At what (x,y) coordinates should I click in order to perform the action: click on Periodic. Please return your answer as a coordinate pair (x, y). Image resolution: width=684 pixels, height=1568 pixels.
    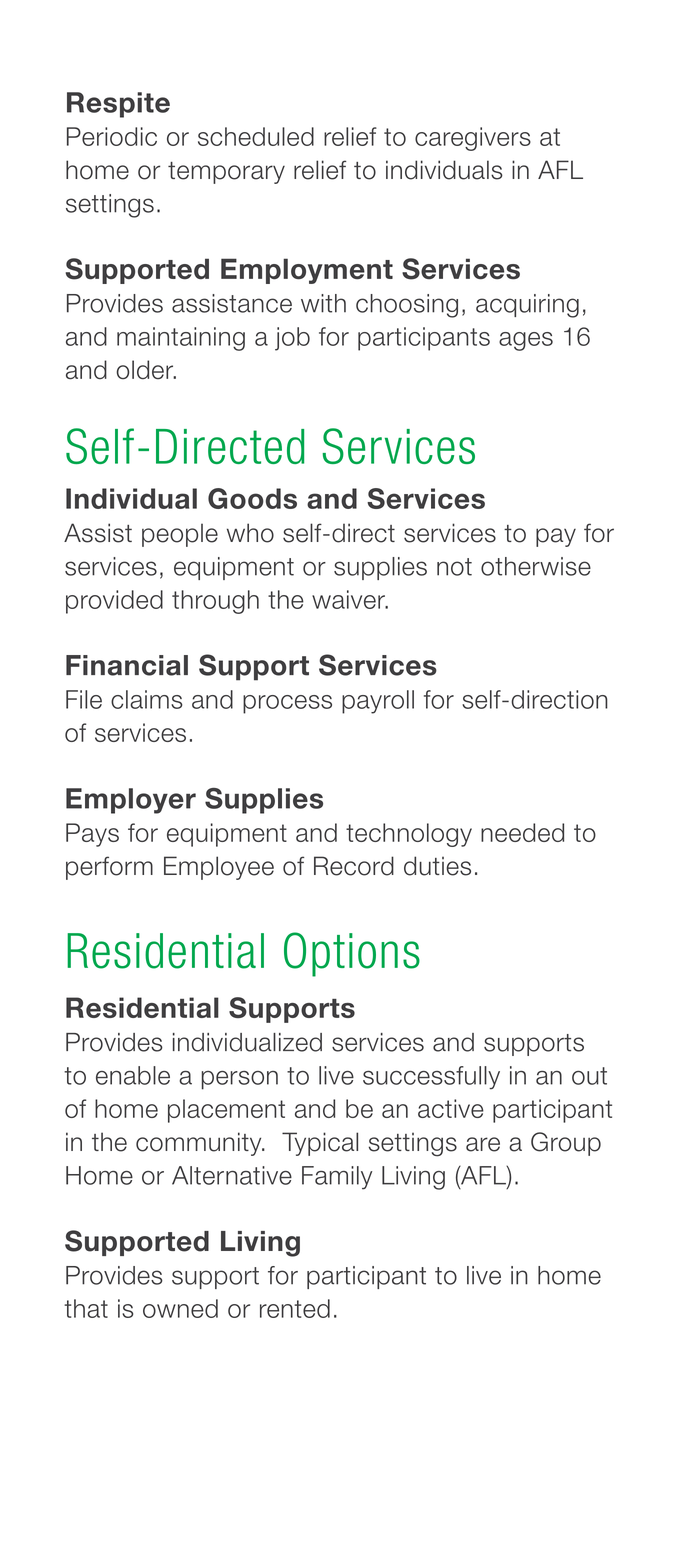
    Looking at the image, I should click on (112, 136).
